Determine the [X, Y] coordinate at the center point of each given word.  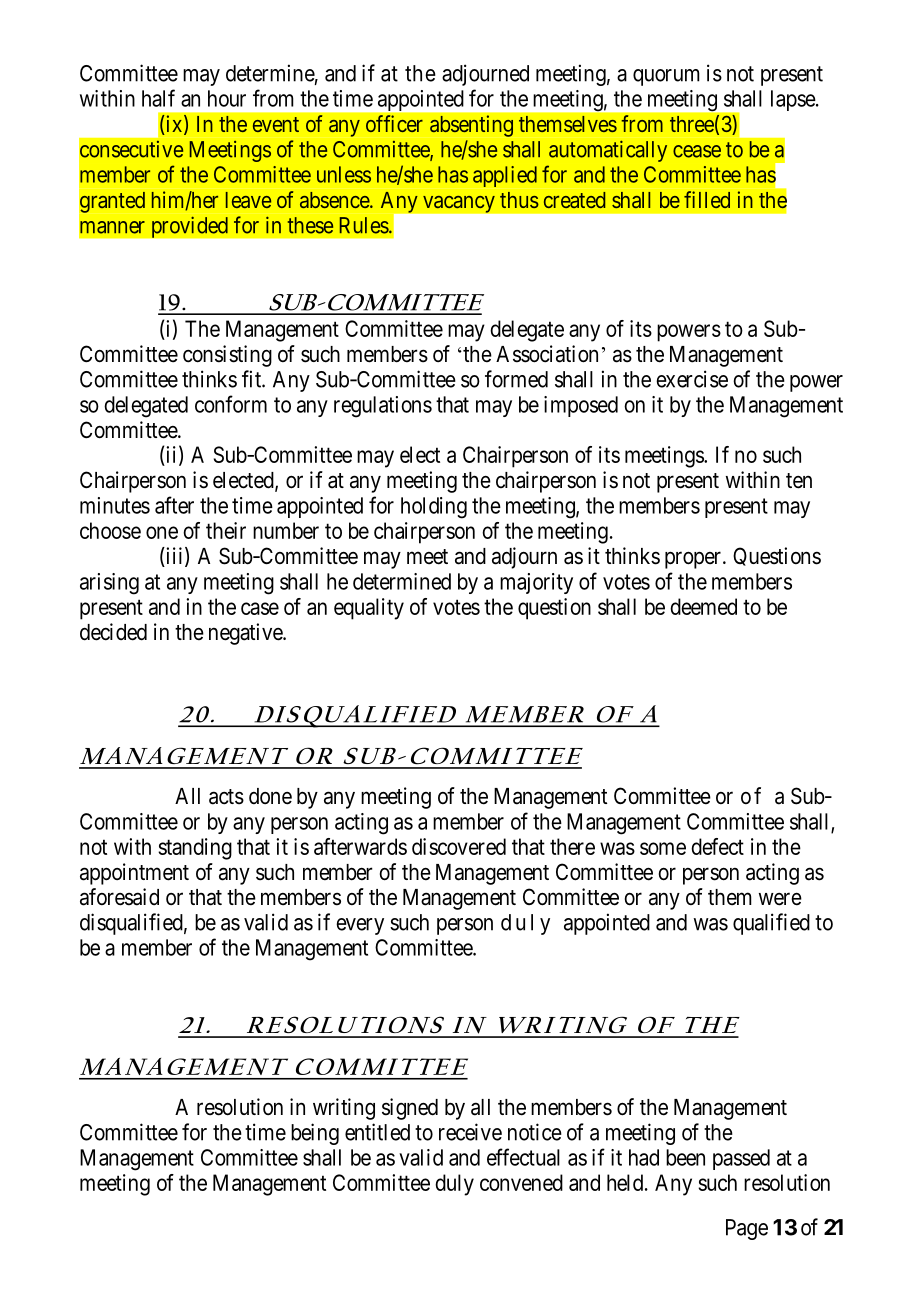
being [315, 1134]
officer [394, 123]
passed [741, 1159]
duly [454, 1185]
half [158, 98]
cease [697, 151]
